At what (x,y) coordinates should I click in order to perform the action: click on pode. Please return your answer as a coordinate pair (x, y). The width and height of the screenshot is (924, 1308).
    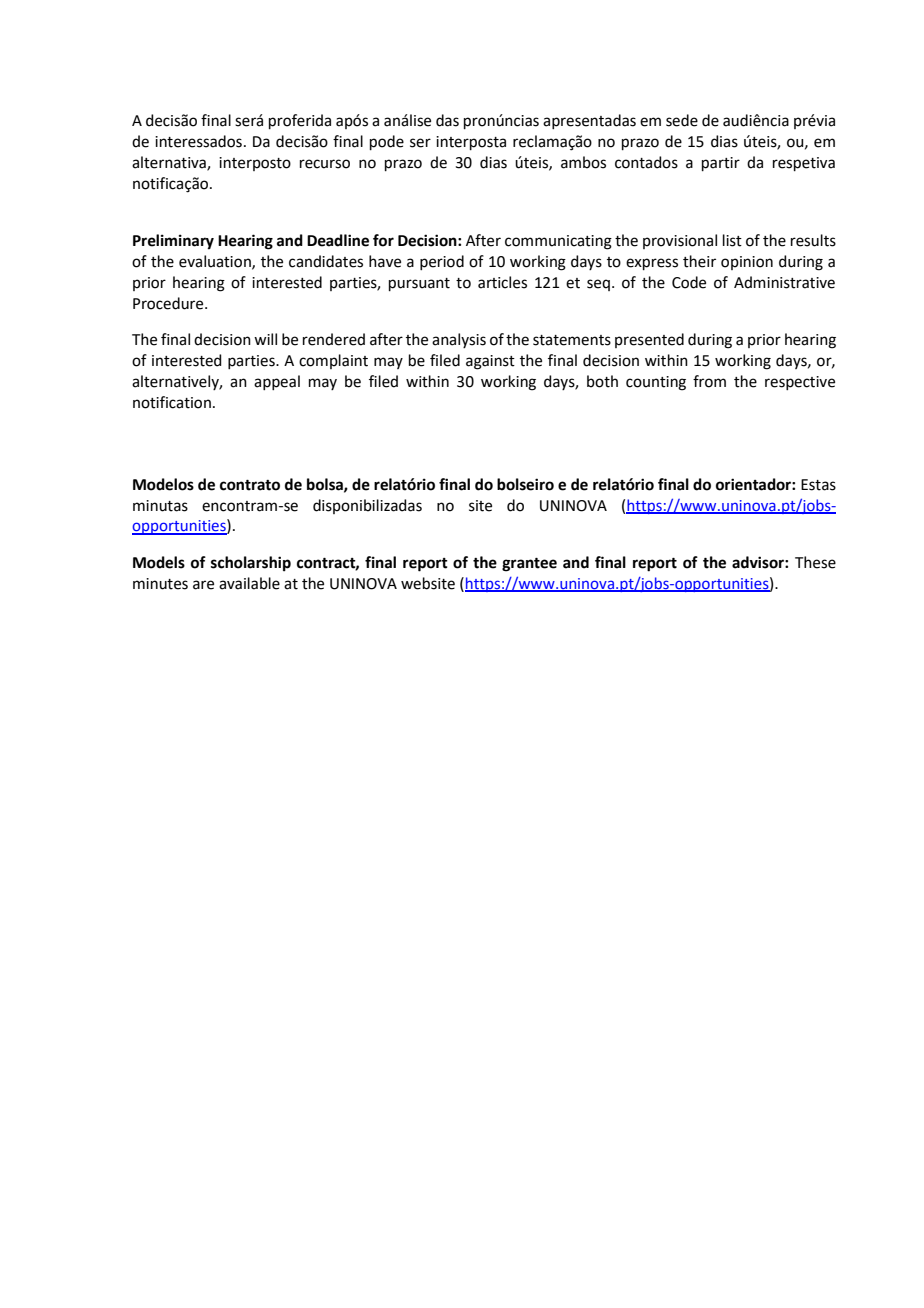
    Looking at the image, I should click on (387, 142).
